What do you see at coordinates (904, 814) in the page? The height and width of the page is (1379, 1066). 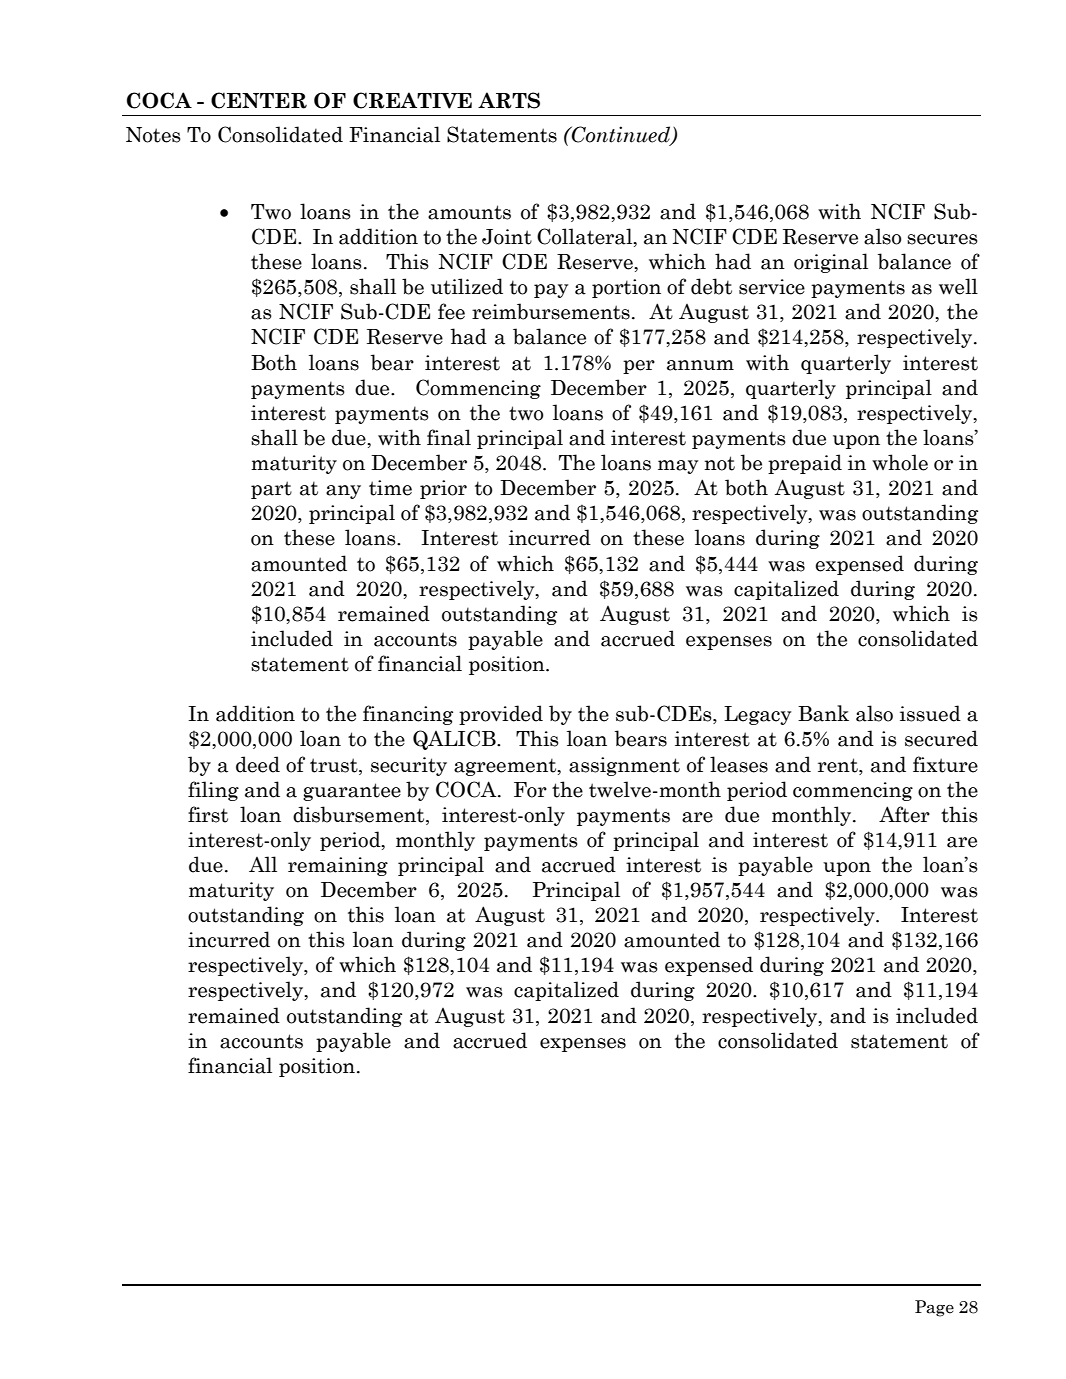 I see `After` at bounding box center [904, 814].
